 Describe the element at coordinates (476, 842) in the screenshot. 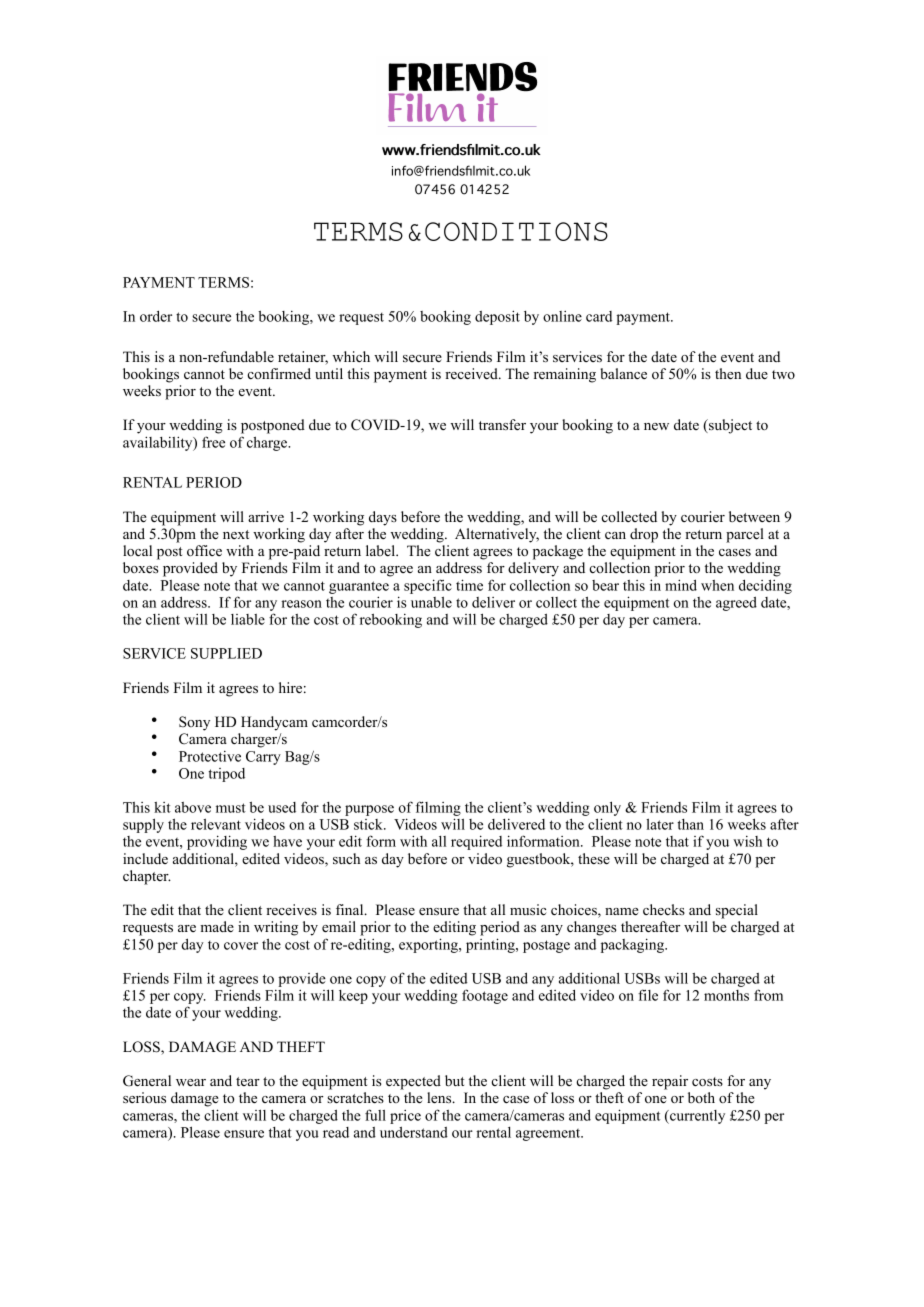

I see `required` at that location.
